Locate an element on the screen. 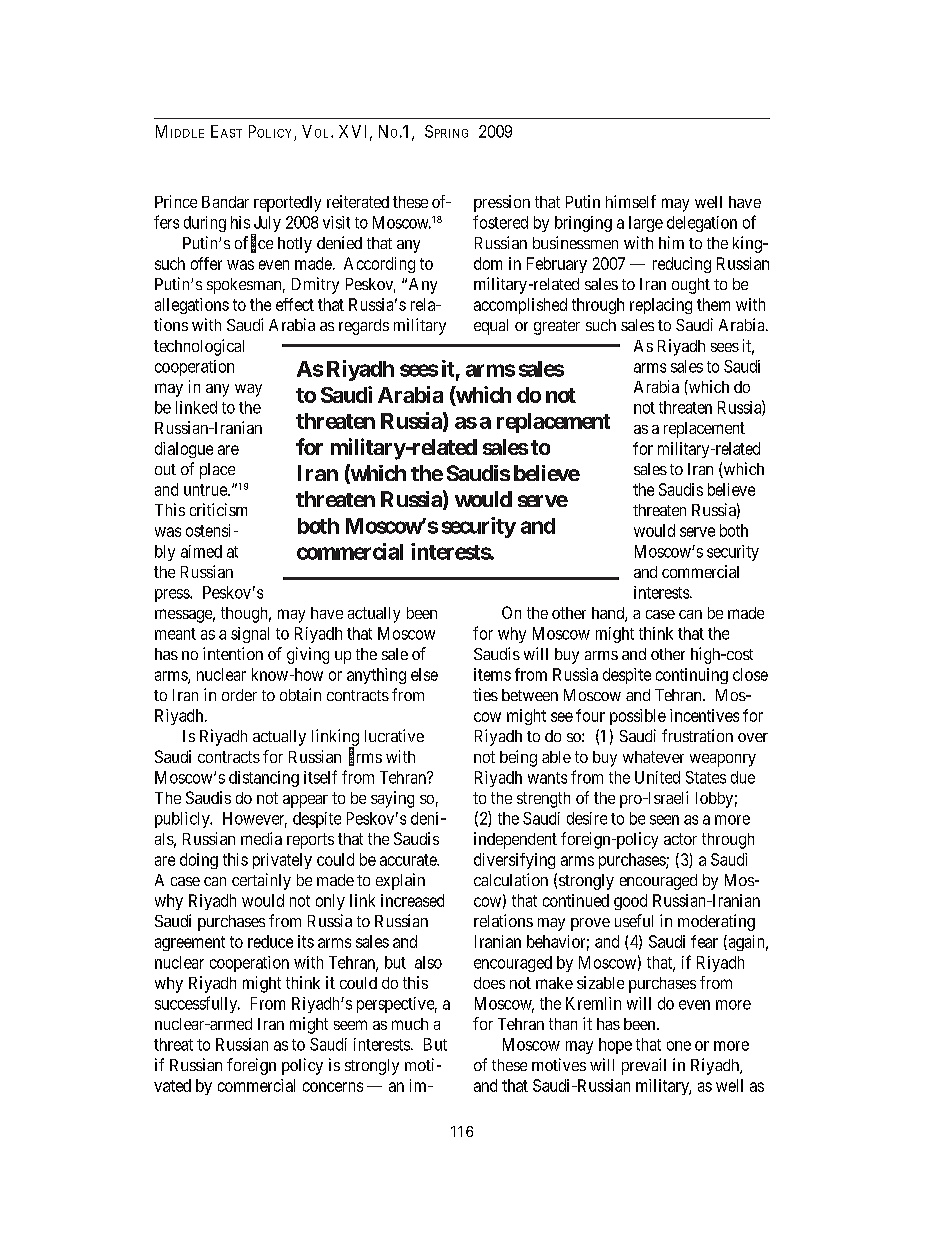 This screenshot has height=1233, width=952. July is located at coordinates (266, 225).
